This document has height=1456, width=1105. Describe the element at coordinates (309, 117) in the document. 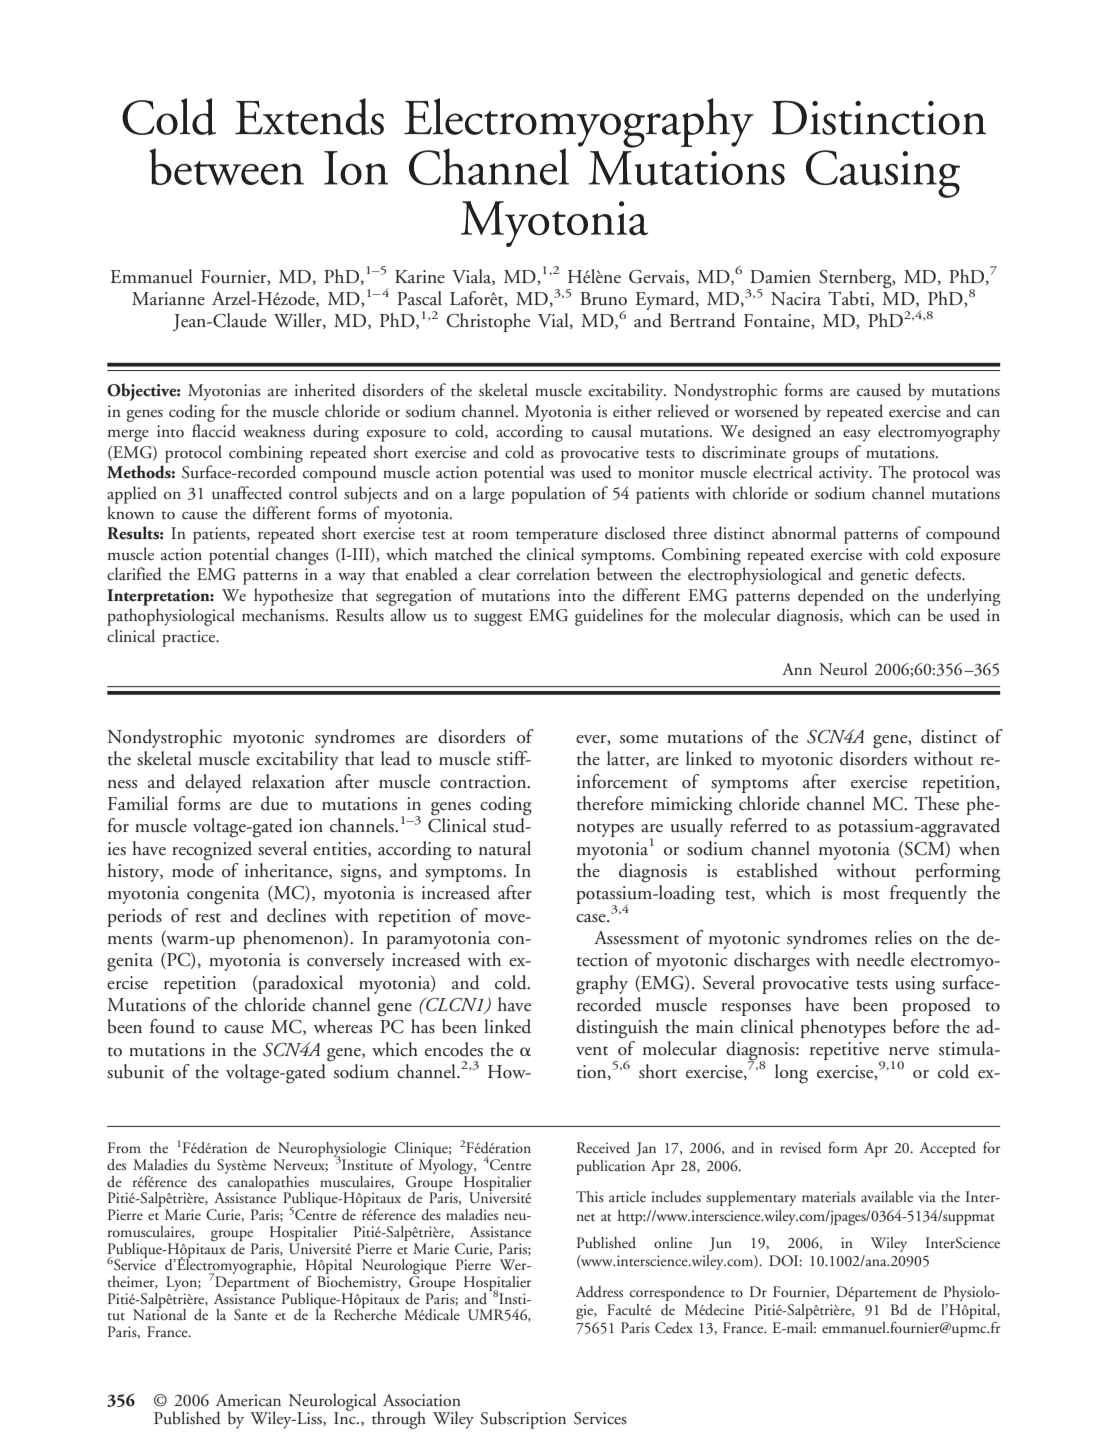

I see `Extends` at that location.
